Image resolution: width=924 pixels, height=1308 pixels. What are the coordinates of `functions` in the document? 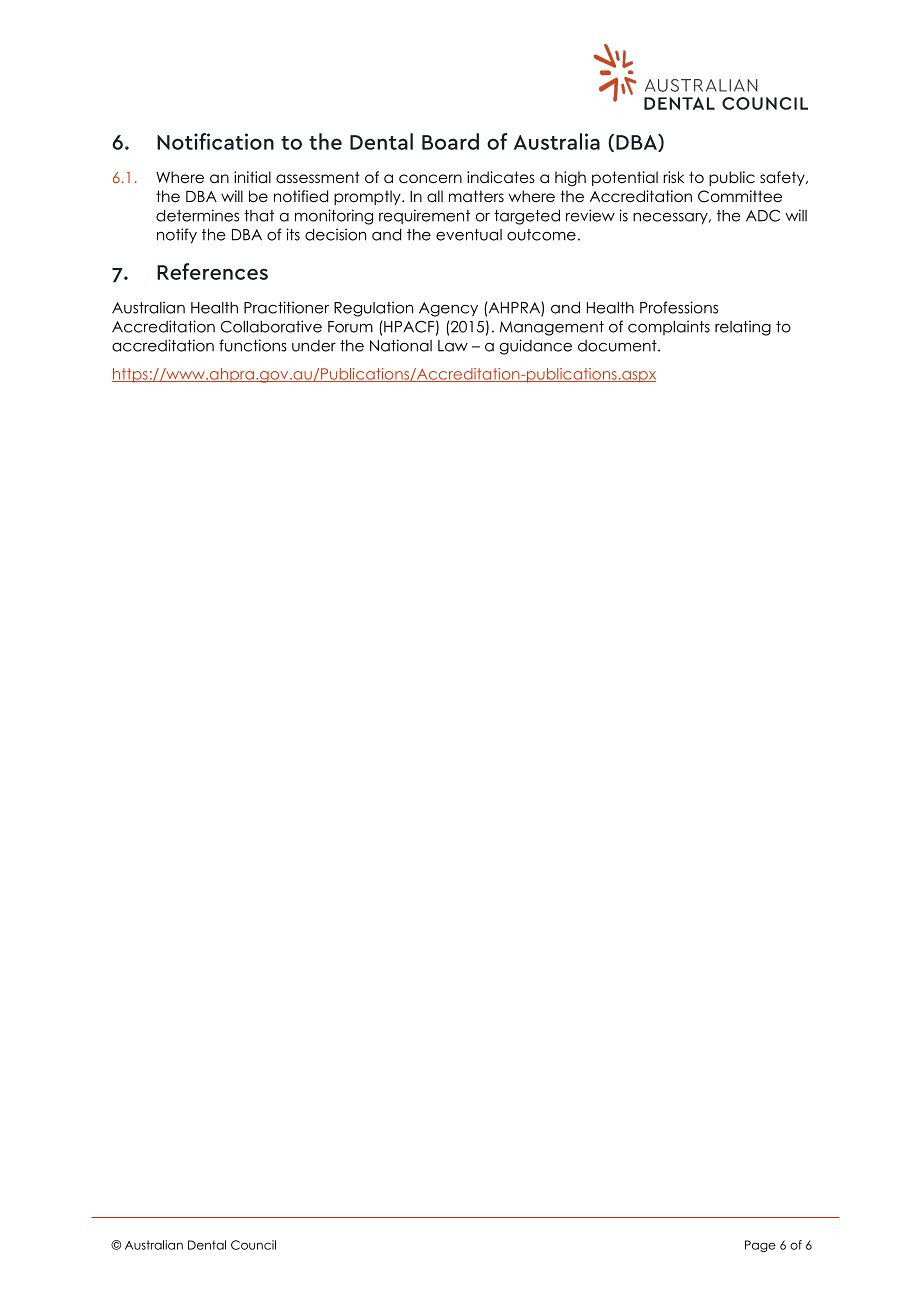 It's located at (253, 345).
